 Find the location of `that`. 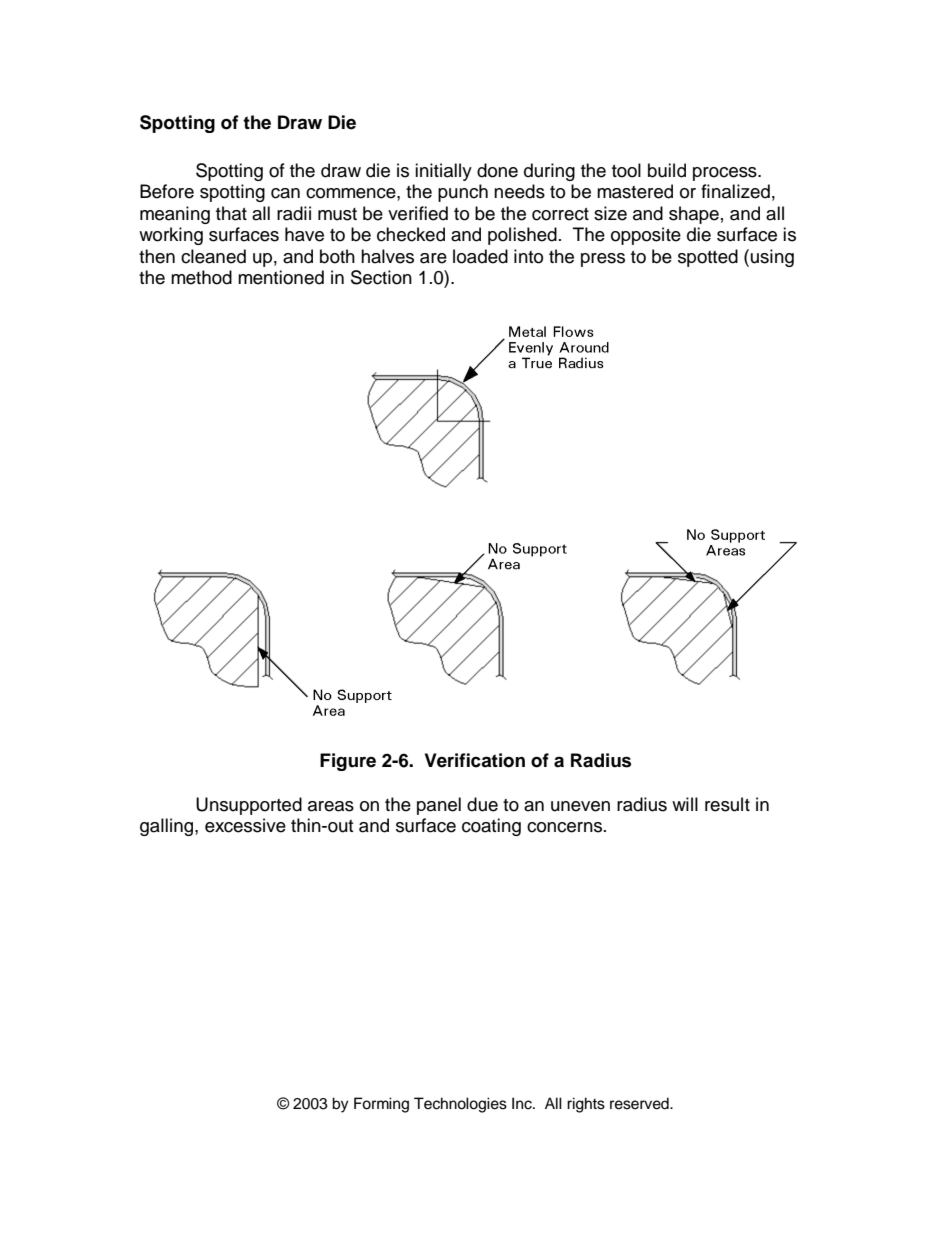

that is located at coordinates (231, 213).
